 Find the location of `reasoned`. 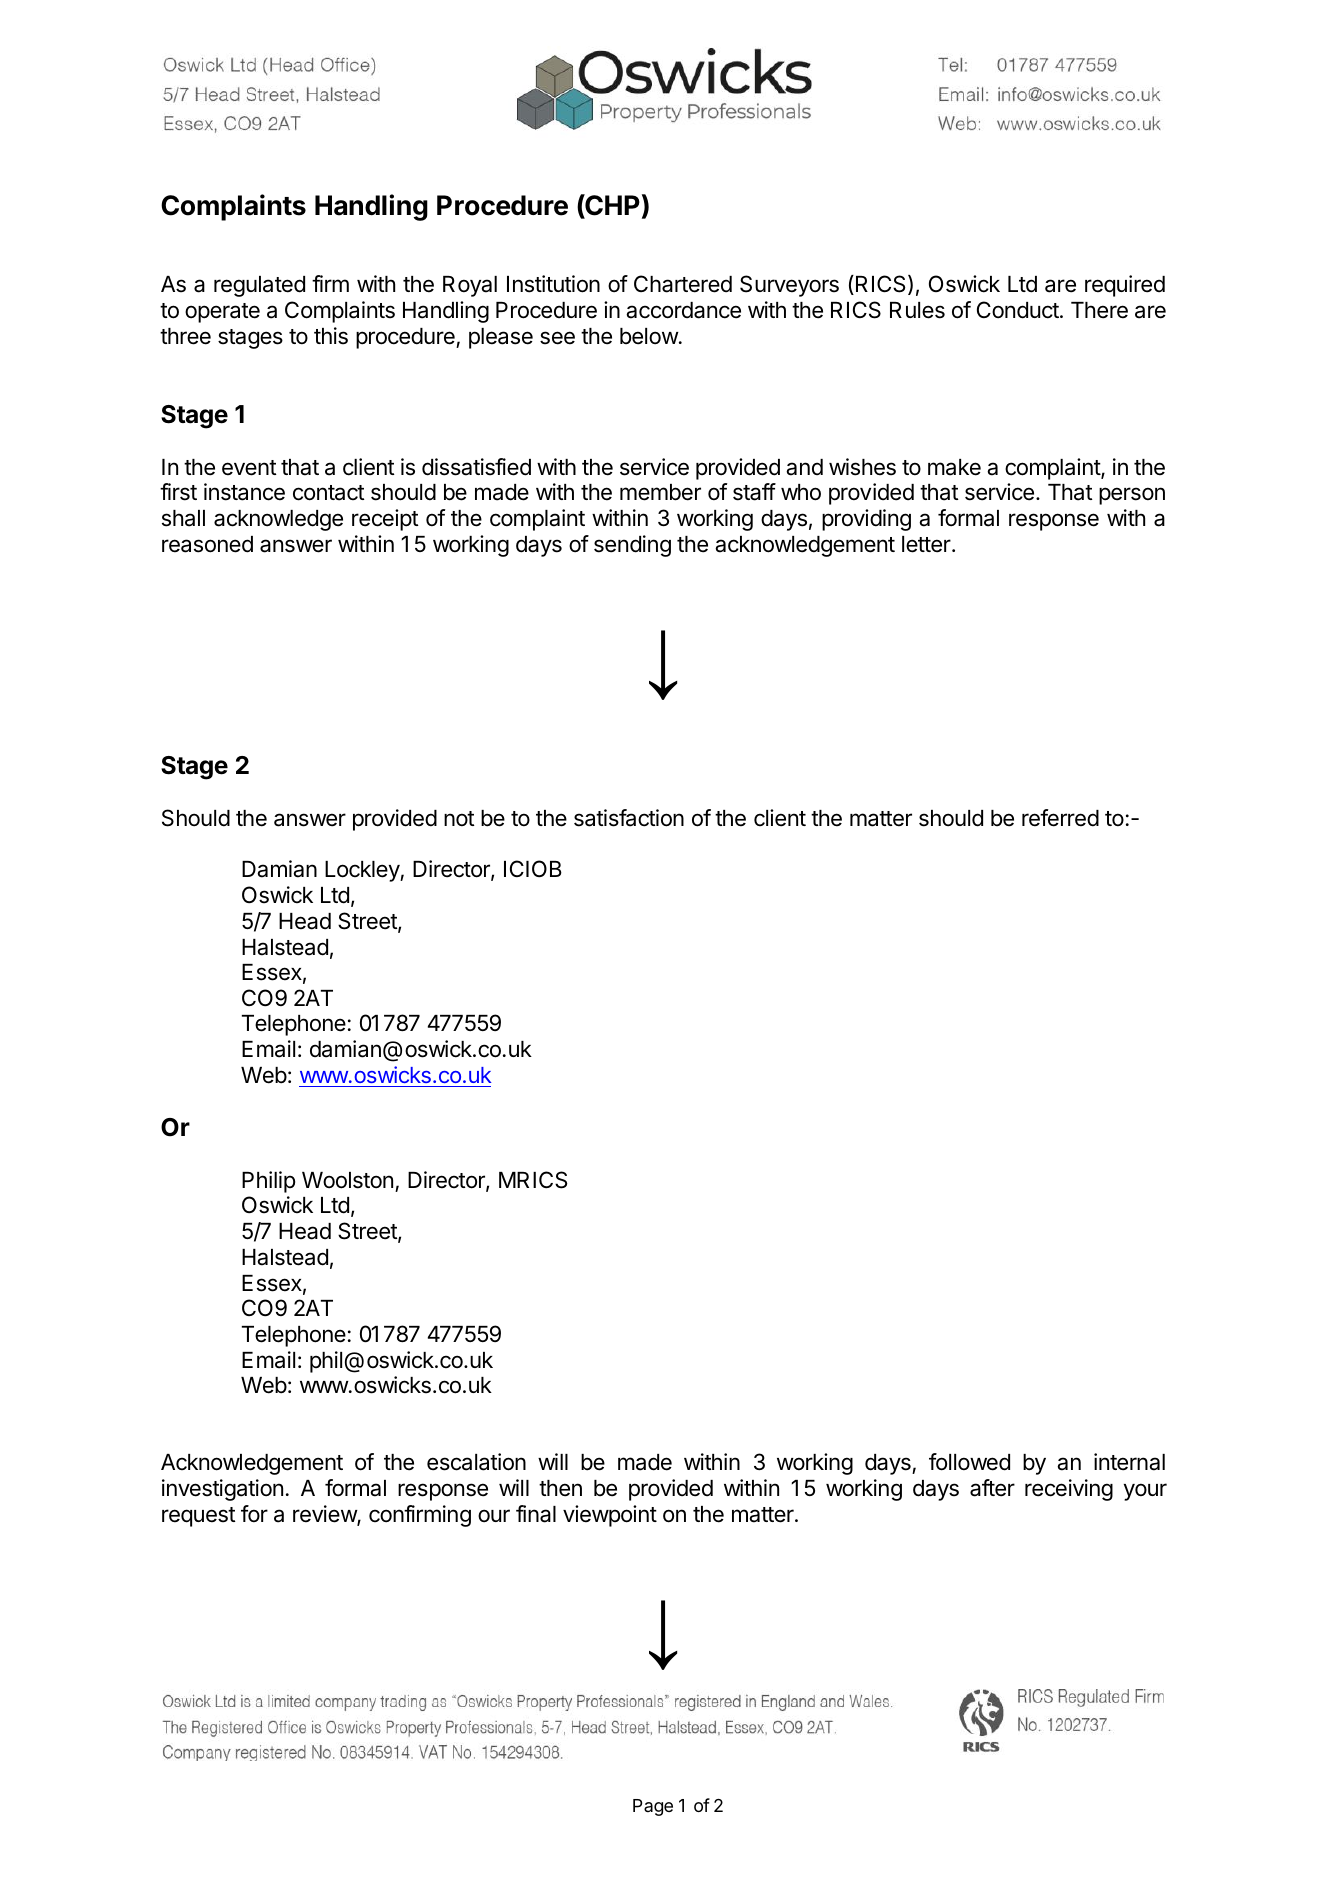

reasoned is located at coordinates (207, 544).
